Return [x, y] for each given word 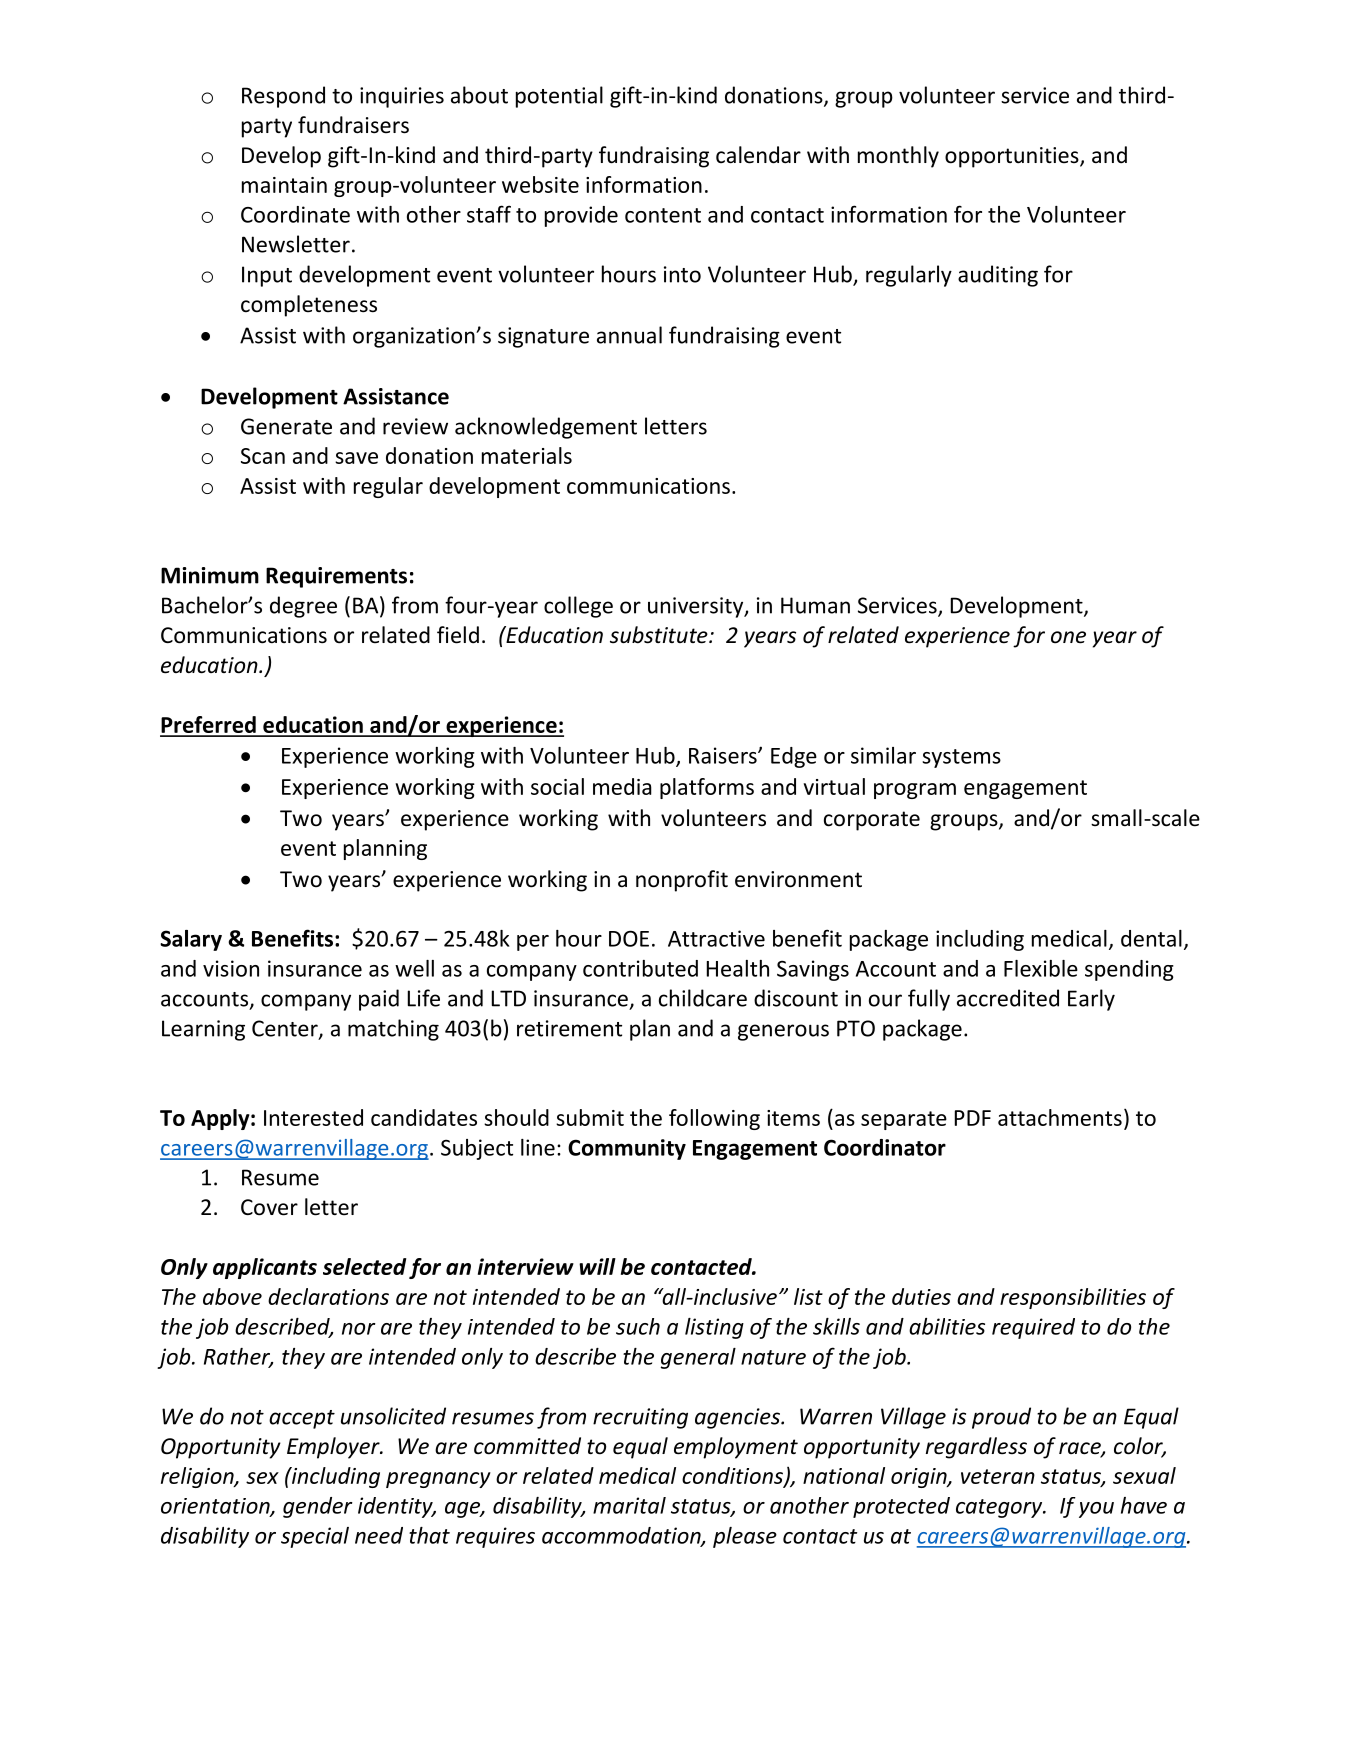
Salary [191, 940]
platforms [707, 788]
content [663, 215]
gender [318, 1507]
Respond [283, 97]
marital [629, 1505]
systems [961, 758]
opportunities [1013, 157]
